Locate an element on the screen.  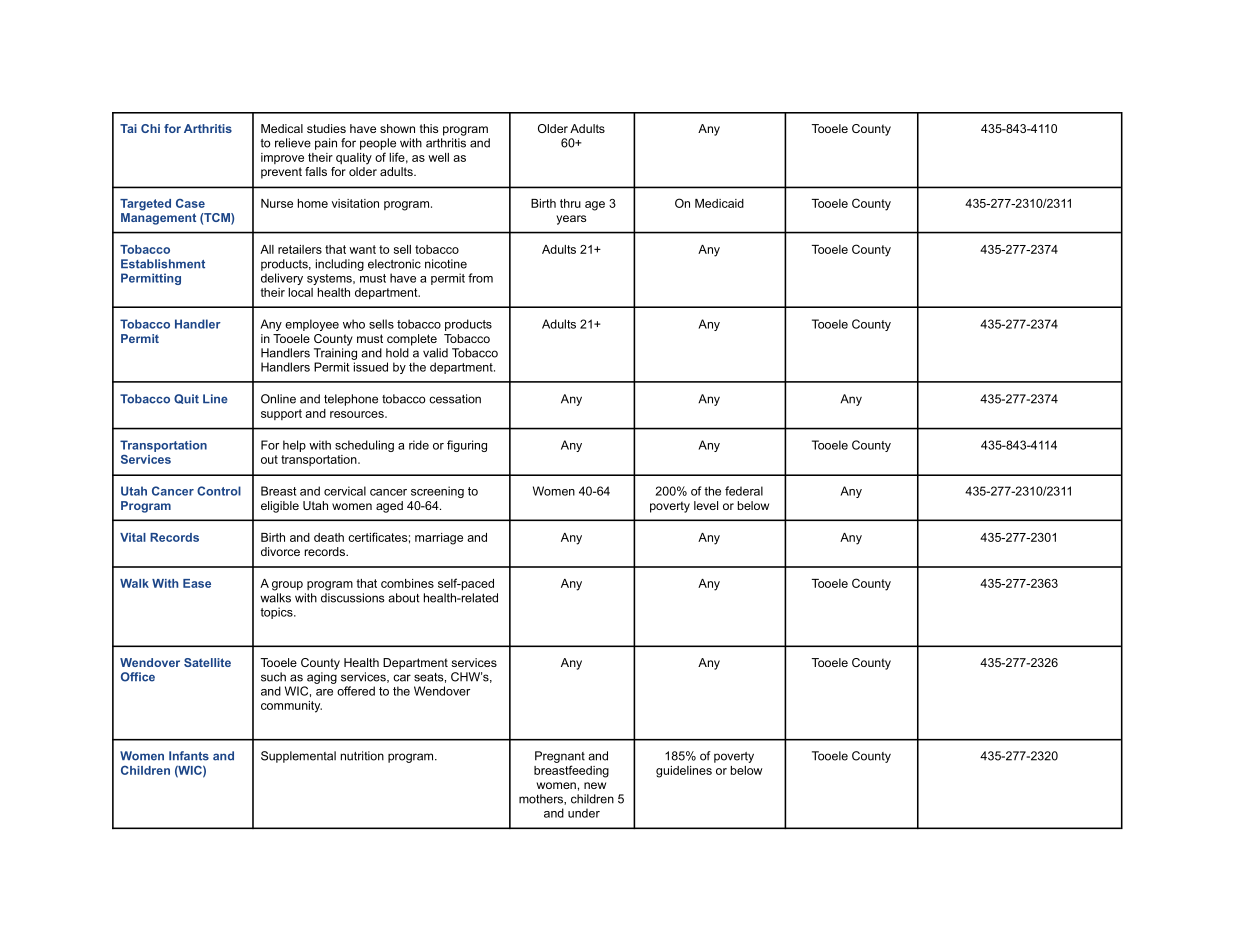
level is located at coordinates (706, 505).
